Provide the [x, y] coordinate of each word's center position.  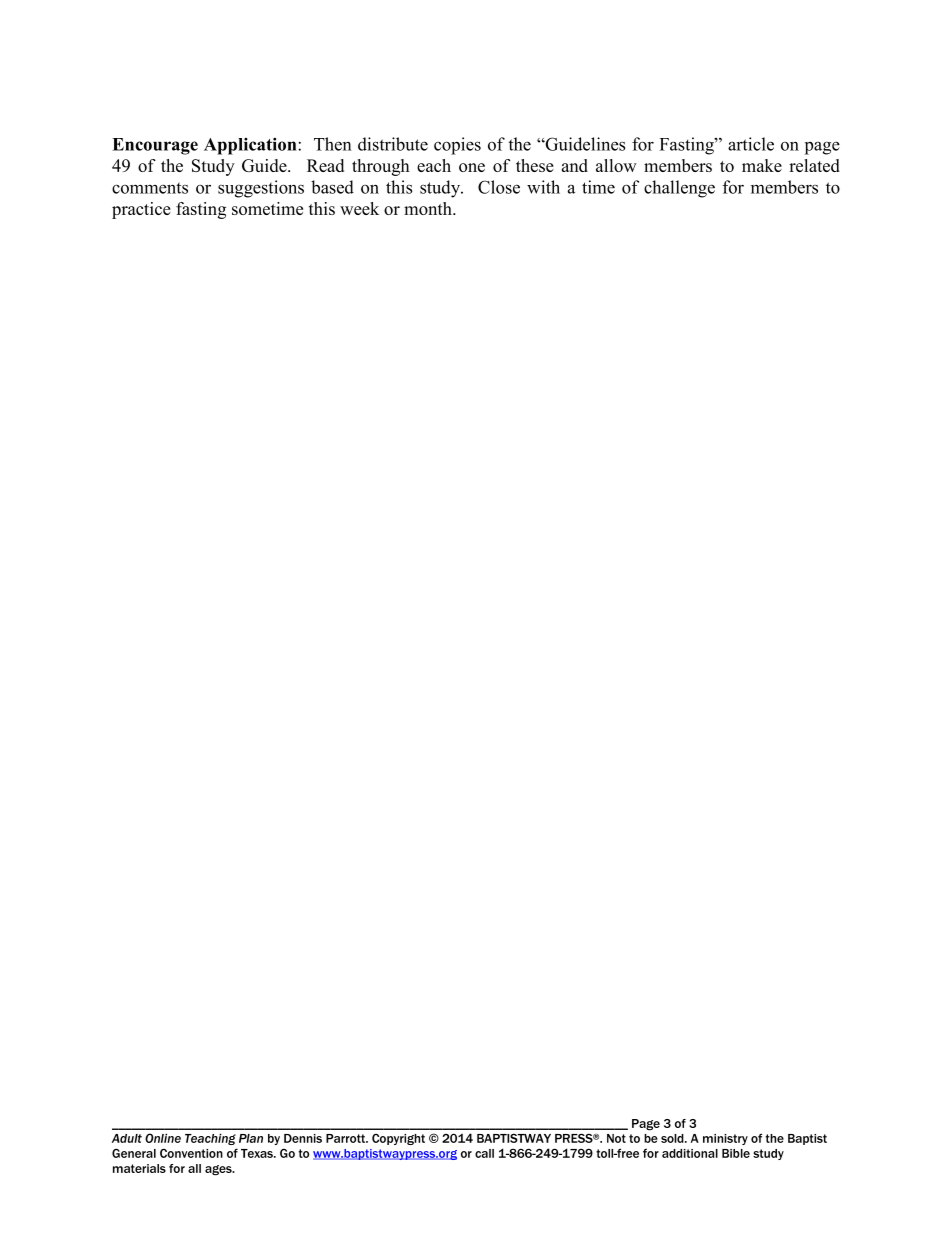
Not [616, 1138]
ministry [725, 1139]
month [429, 208]
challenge [679, 189]
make [762, 165]
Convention [191, 1153]
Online [163, 1138]
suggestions [261, 189]
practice [141, 210]
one [472, 167]
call [484, 1153]
